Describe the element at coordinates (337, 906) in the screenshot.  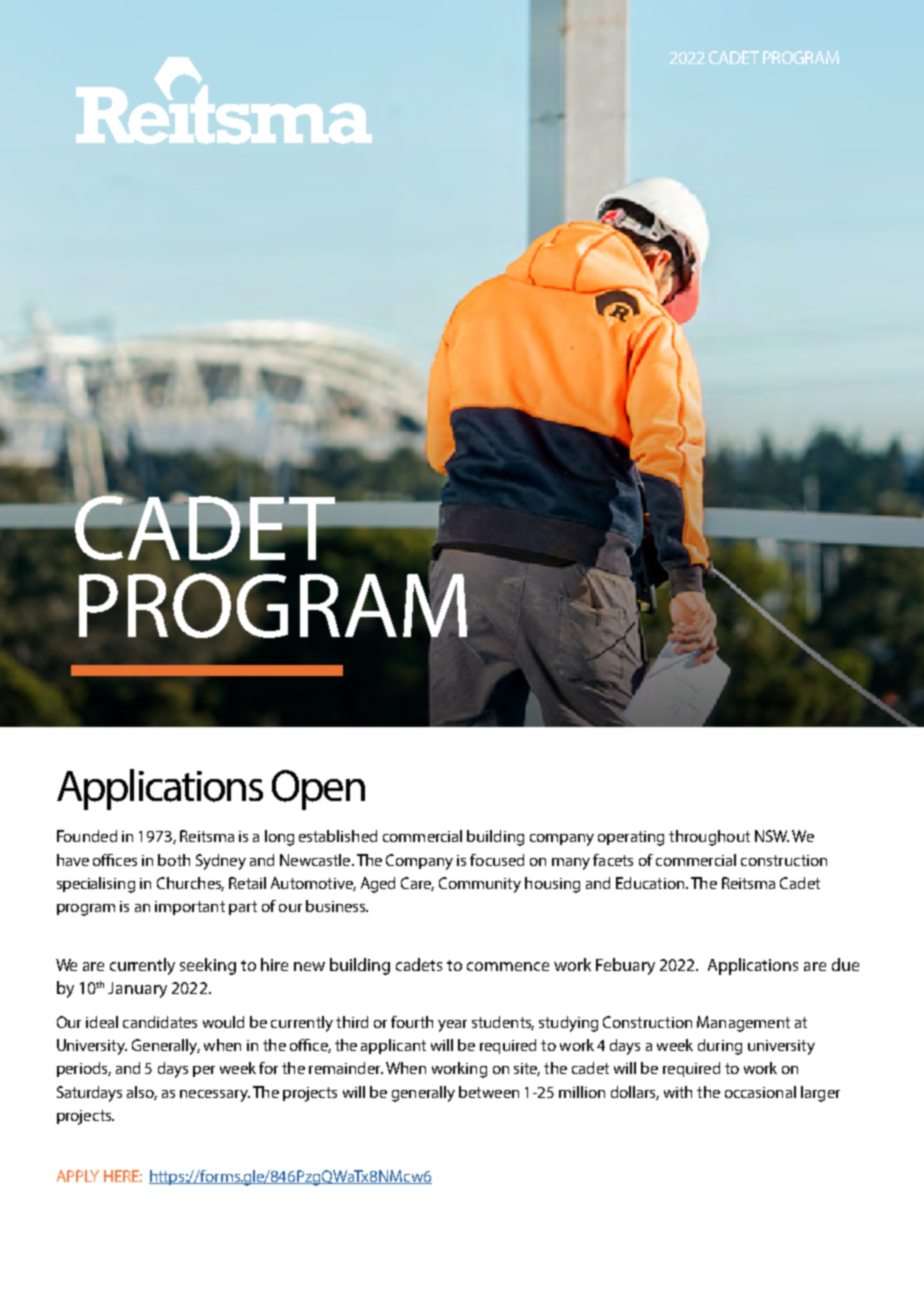
I see `business` at that location.
